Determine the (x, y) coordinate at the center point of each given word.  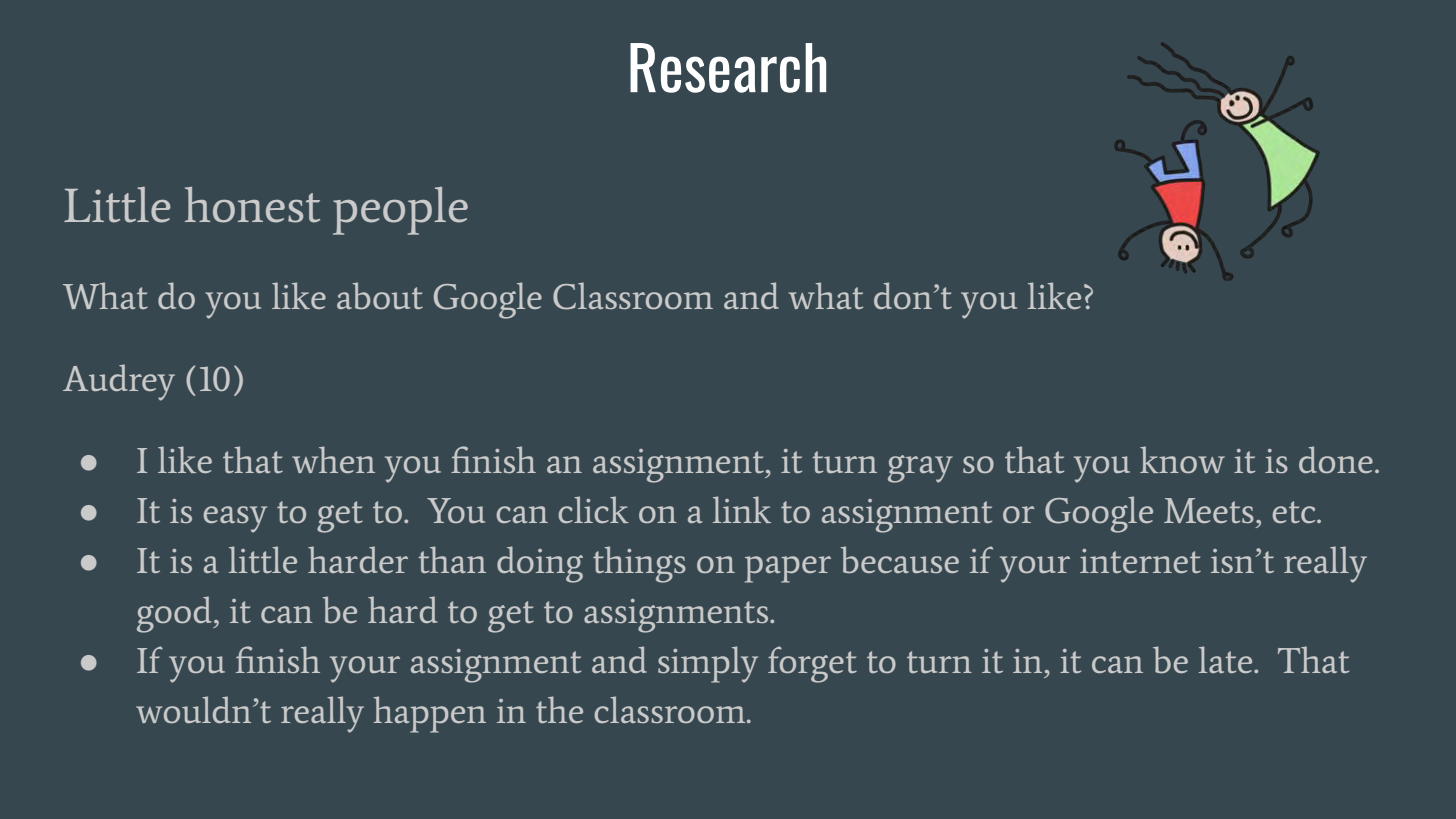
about (380, 296)
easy (235, 519)
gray (920, 469)
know (1182, 459)
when (333, 459)
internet (1140, 561)
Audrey (119, 382)
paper (788, 569)
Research (728, 68)
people (400, 211)
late (1227, 659)
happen (430, 714)
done (1336, 459)
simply (708, 664)
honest (252, 205)
